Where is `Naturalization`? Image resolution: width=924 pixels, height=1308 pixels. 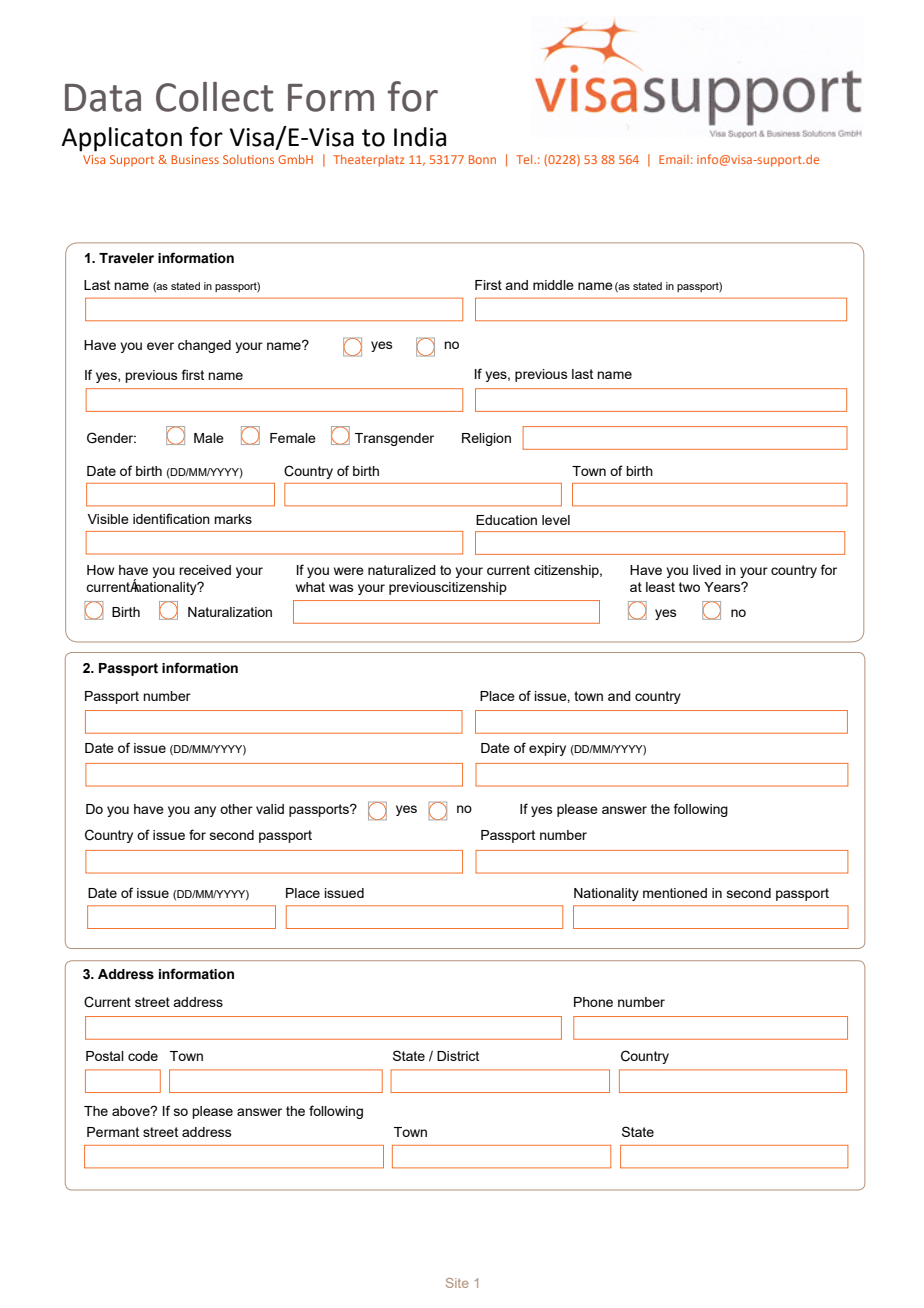 Naturalization is located at coordinates (230, 612).
